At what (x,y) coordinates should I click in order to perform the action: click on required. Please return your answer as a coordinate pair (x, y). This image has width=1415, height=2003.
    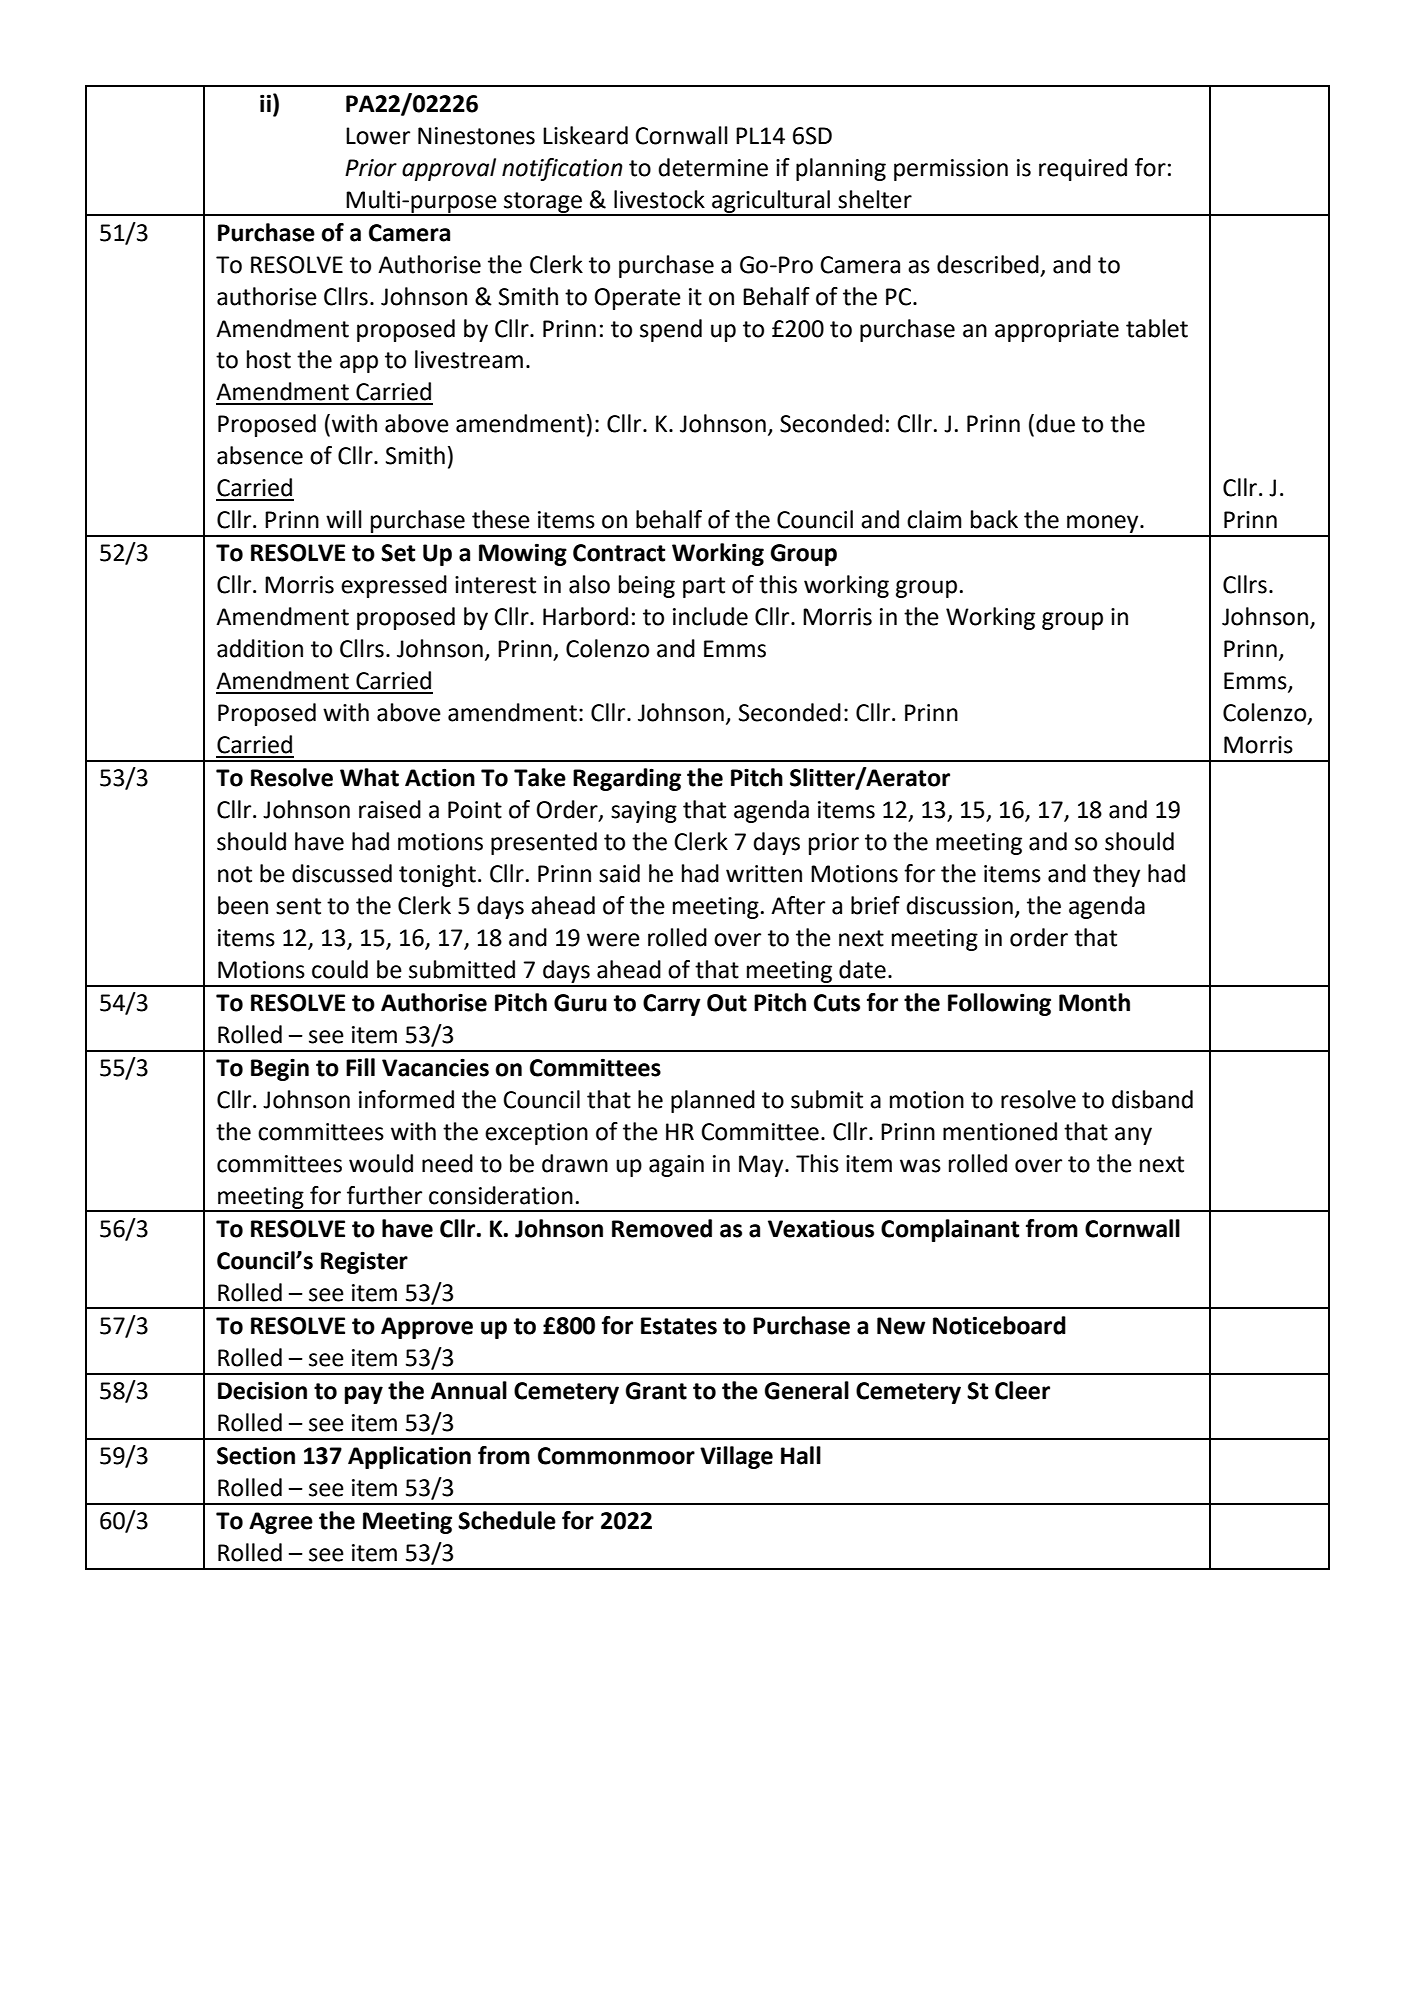
    Looking at the image, I should click on (1083, 169).
